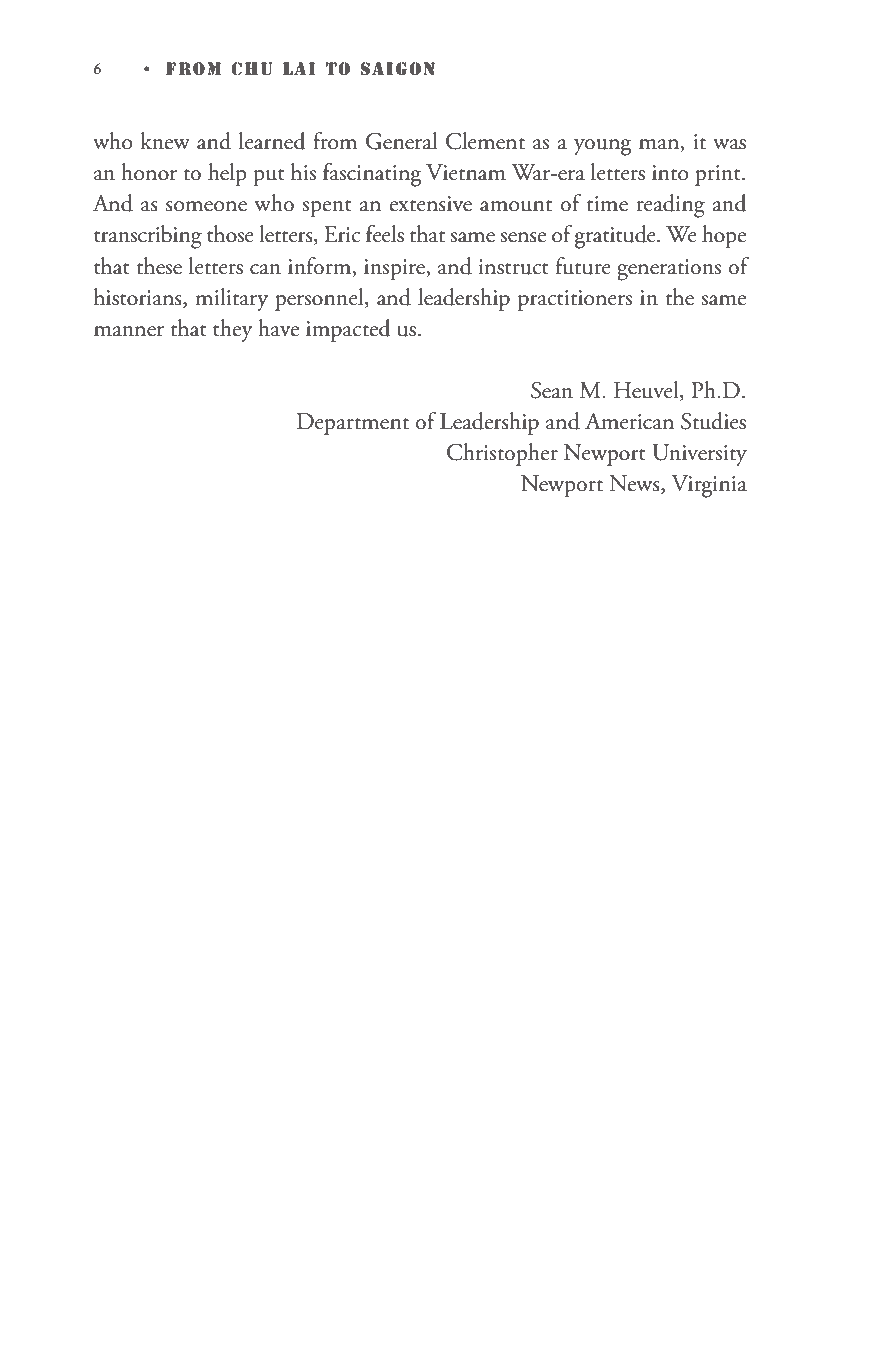  Describe the element at coordinates (729, 144) in the screenshot. I see `was` at that location.
